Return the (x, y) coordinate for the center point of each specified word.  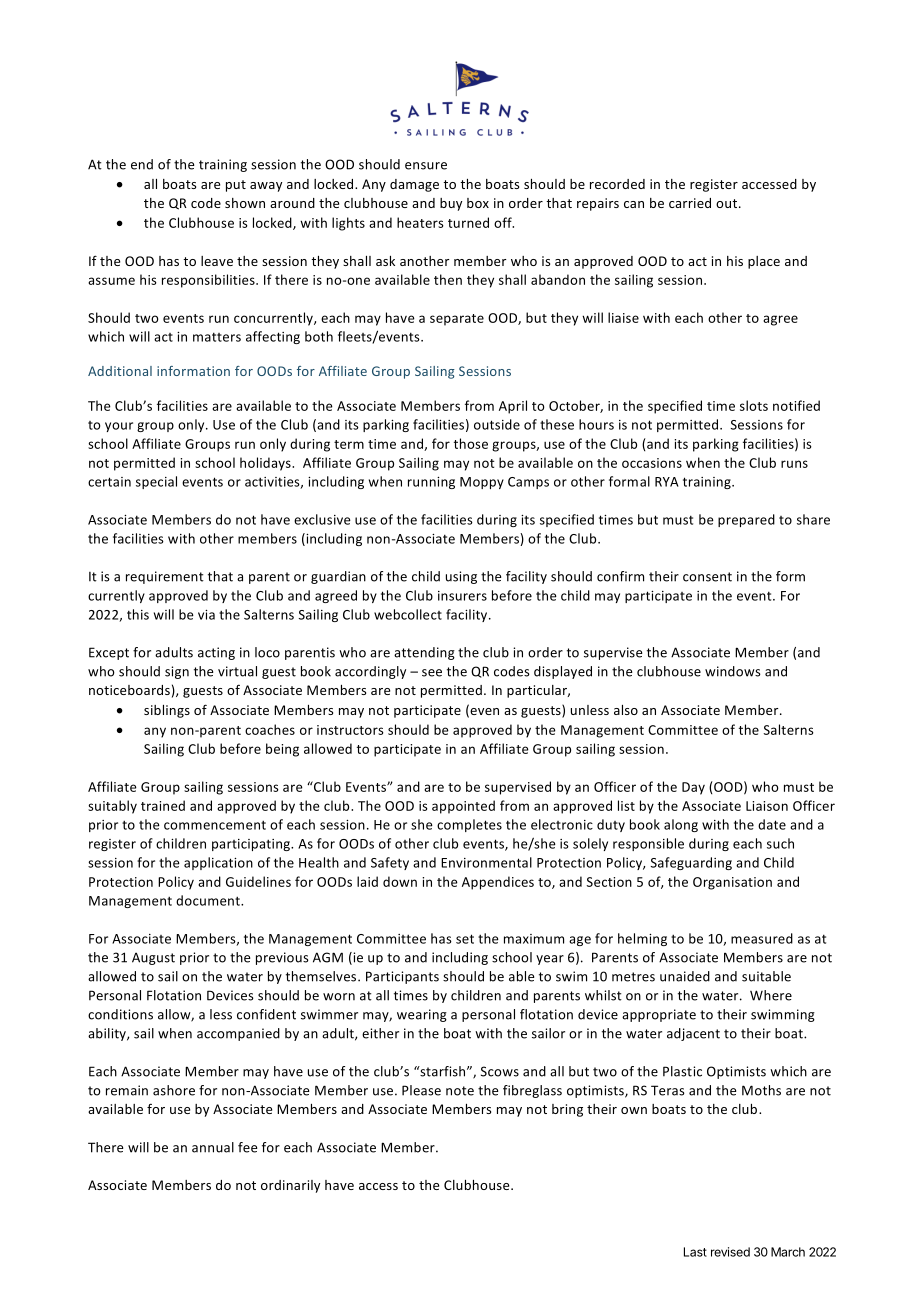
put (236, 186)
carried (690, 203)
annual (213, 1147)
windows (733, 671)
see (432, 673)
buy (451, 204)
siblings (167, 711)
